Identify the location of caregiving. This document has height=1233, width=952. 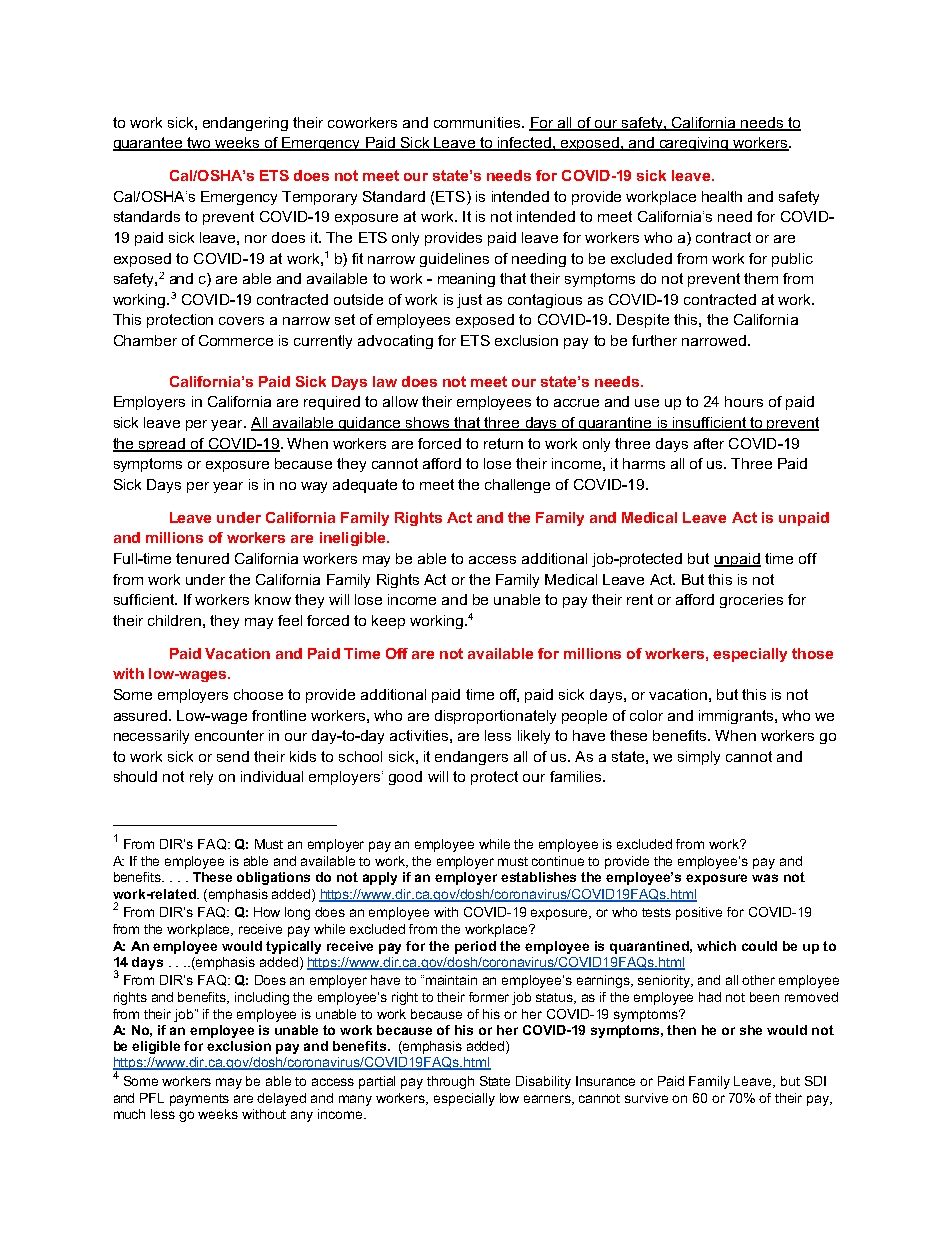
(694, 144).
